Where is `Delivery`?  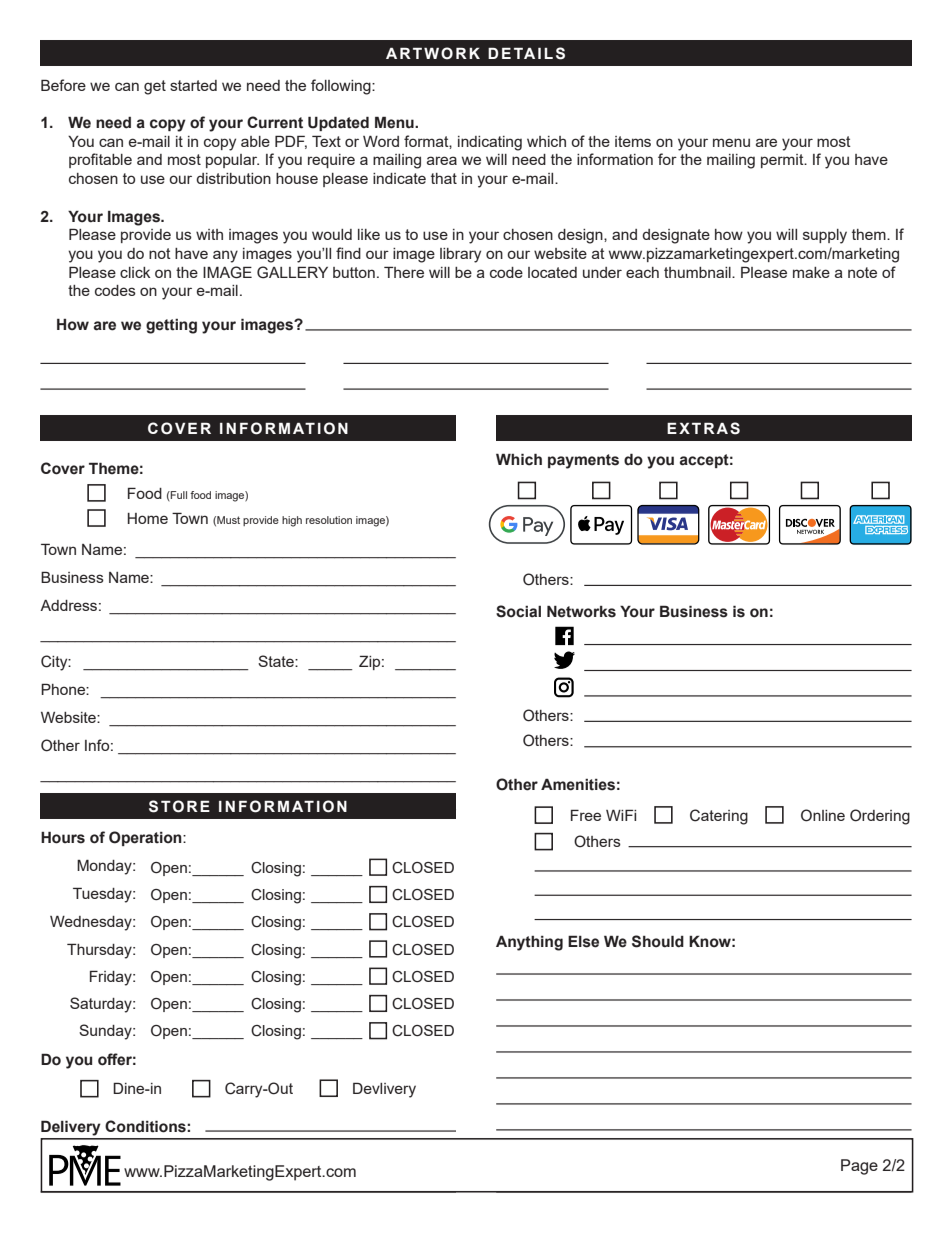 Delivery is located at coordinates (71, 1128).
